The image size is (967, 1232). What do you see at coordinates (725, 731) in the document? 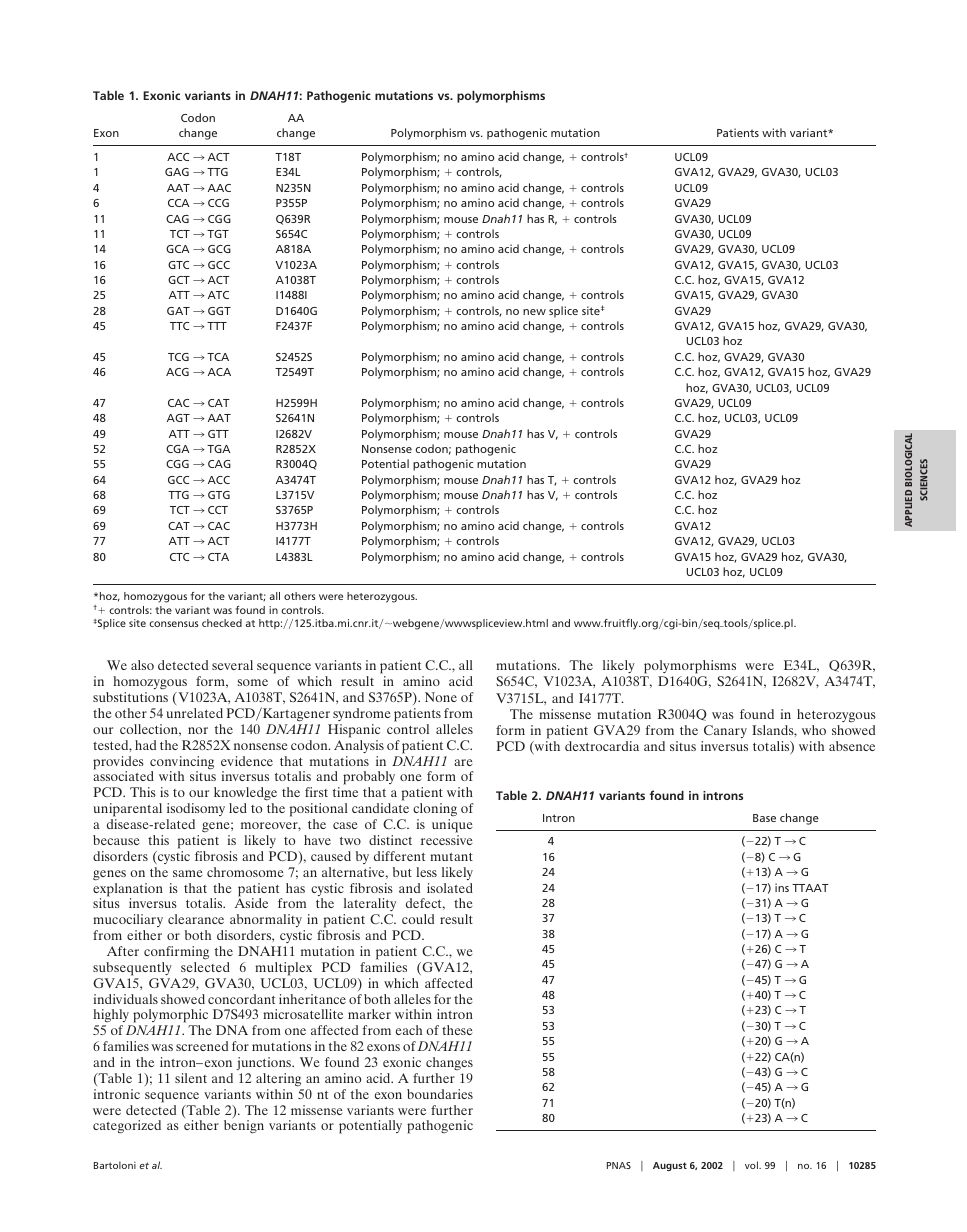
I see `Canary` at bounding box center [725, 731].
